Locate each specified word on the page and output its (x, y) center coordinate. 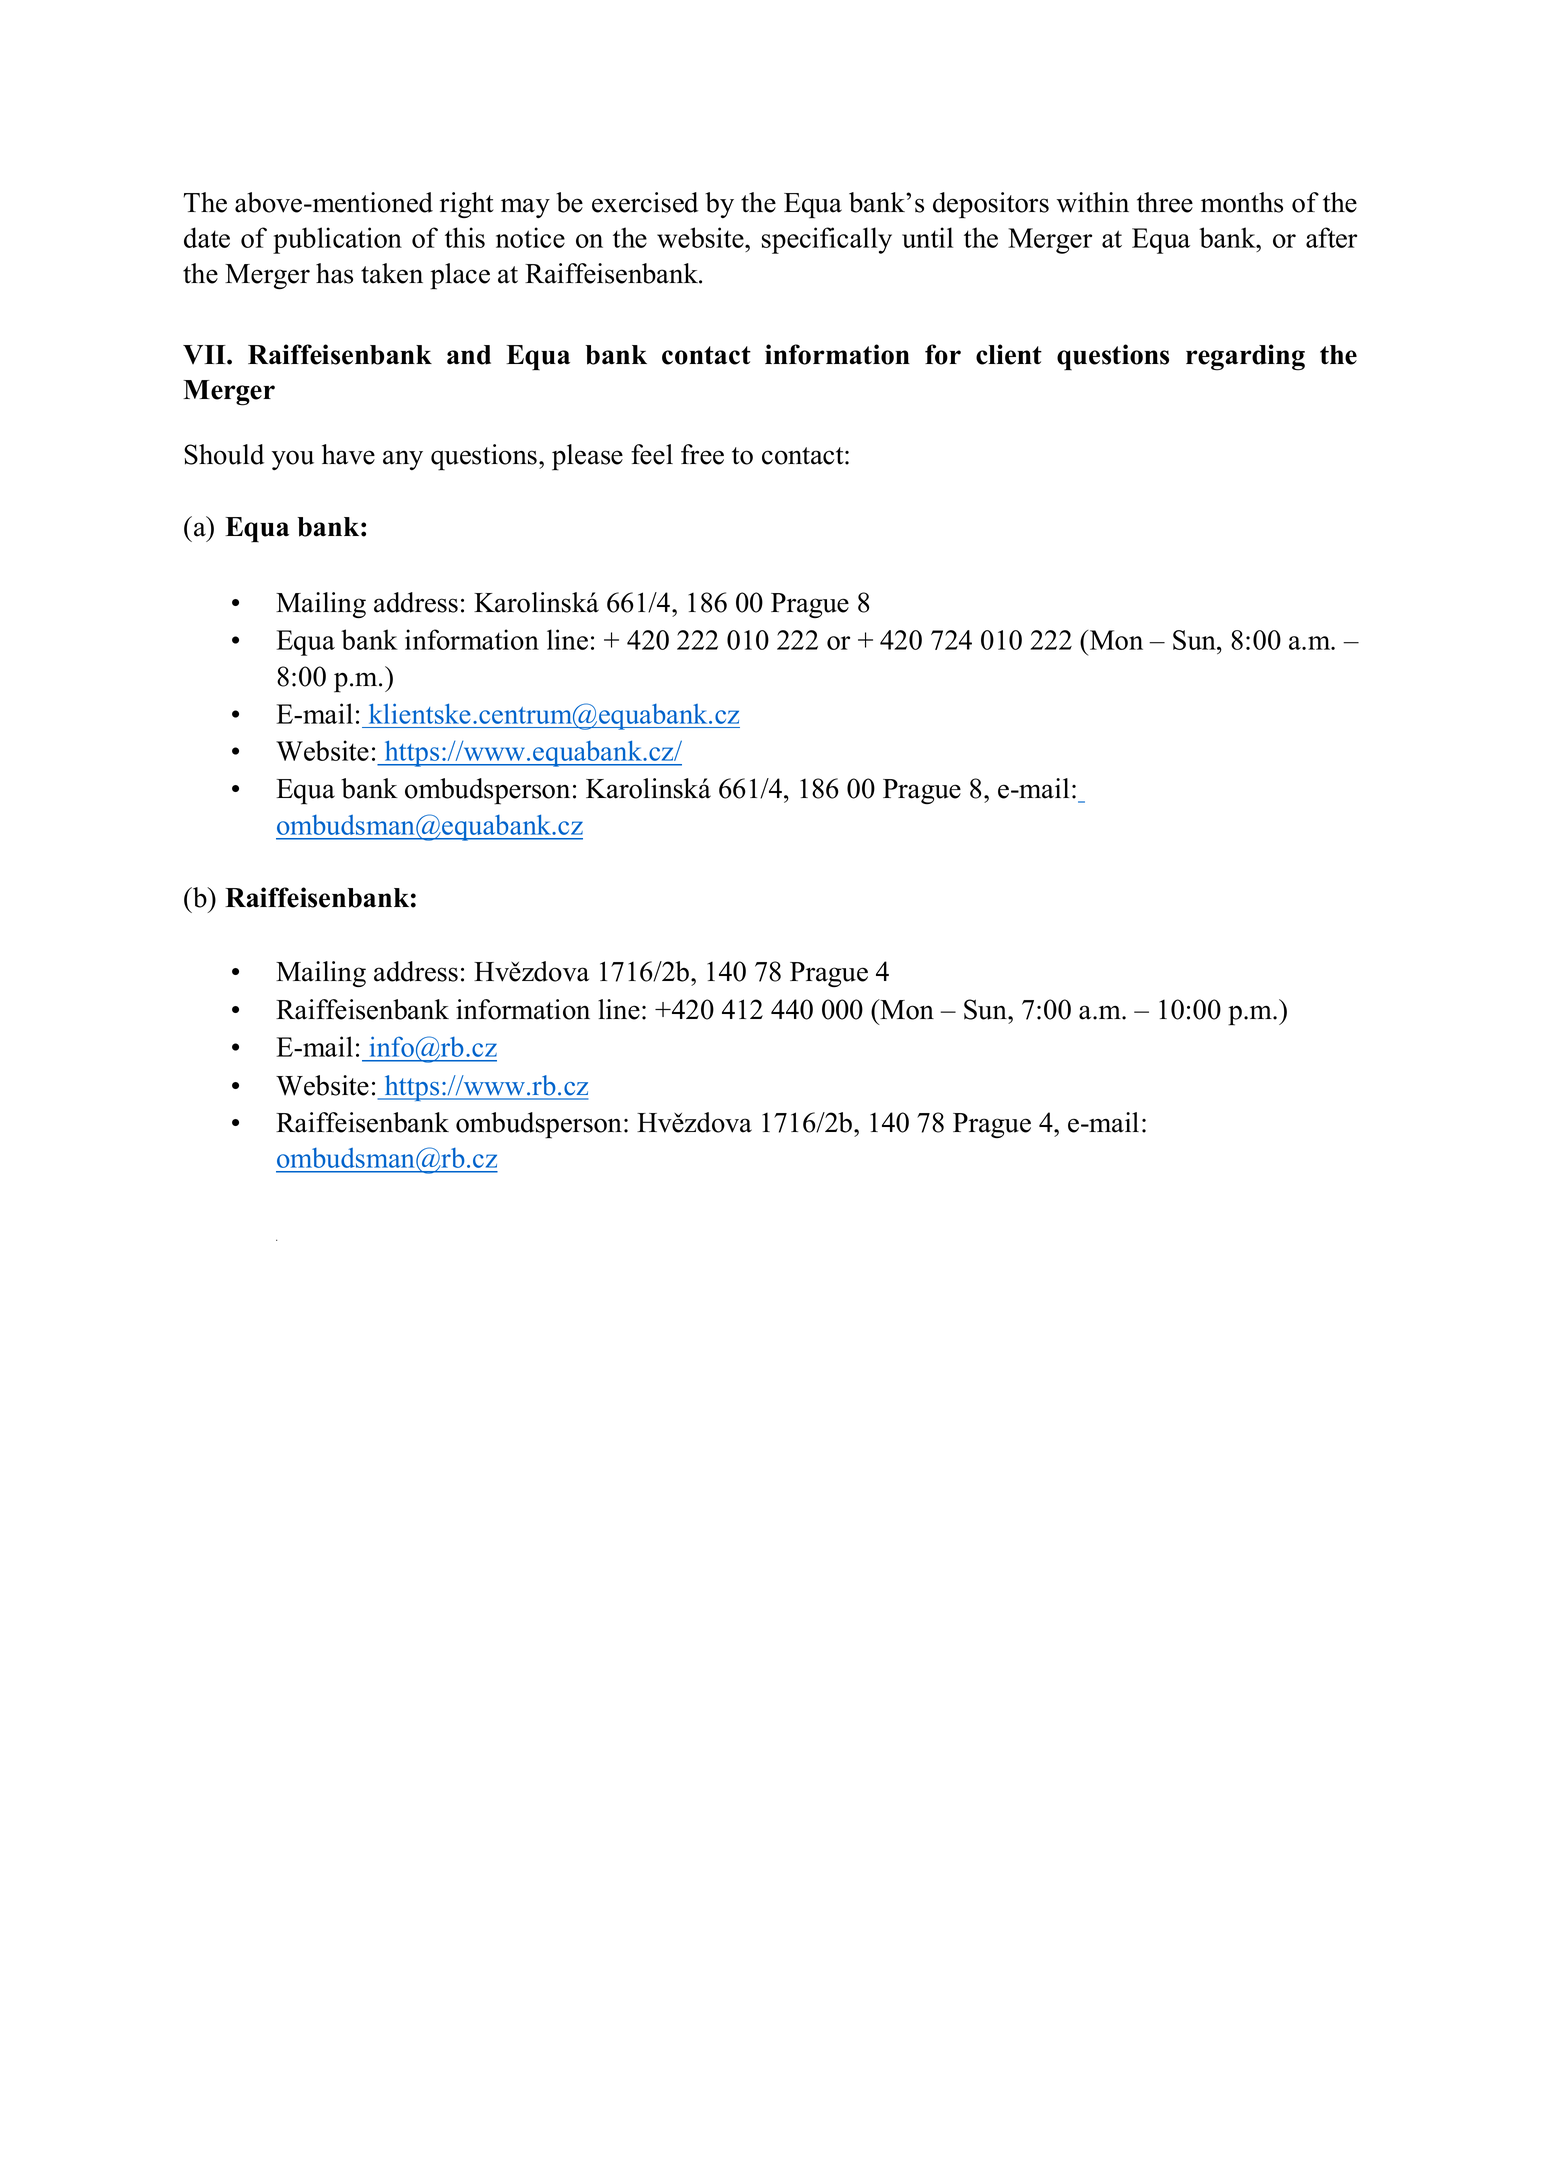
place (460, 276)
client (1009, 354)
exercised (645, 202)
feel (652, 454)
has (334, 273)
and (469, 355)
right (467, 205)
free (702, 454)
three (1165, 202)
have (348, 454)
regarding (1245, 357)
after (1331, 237)
